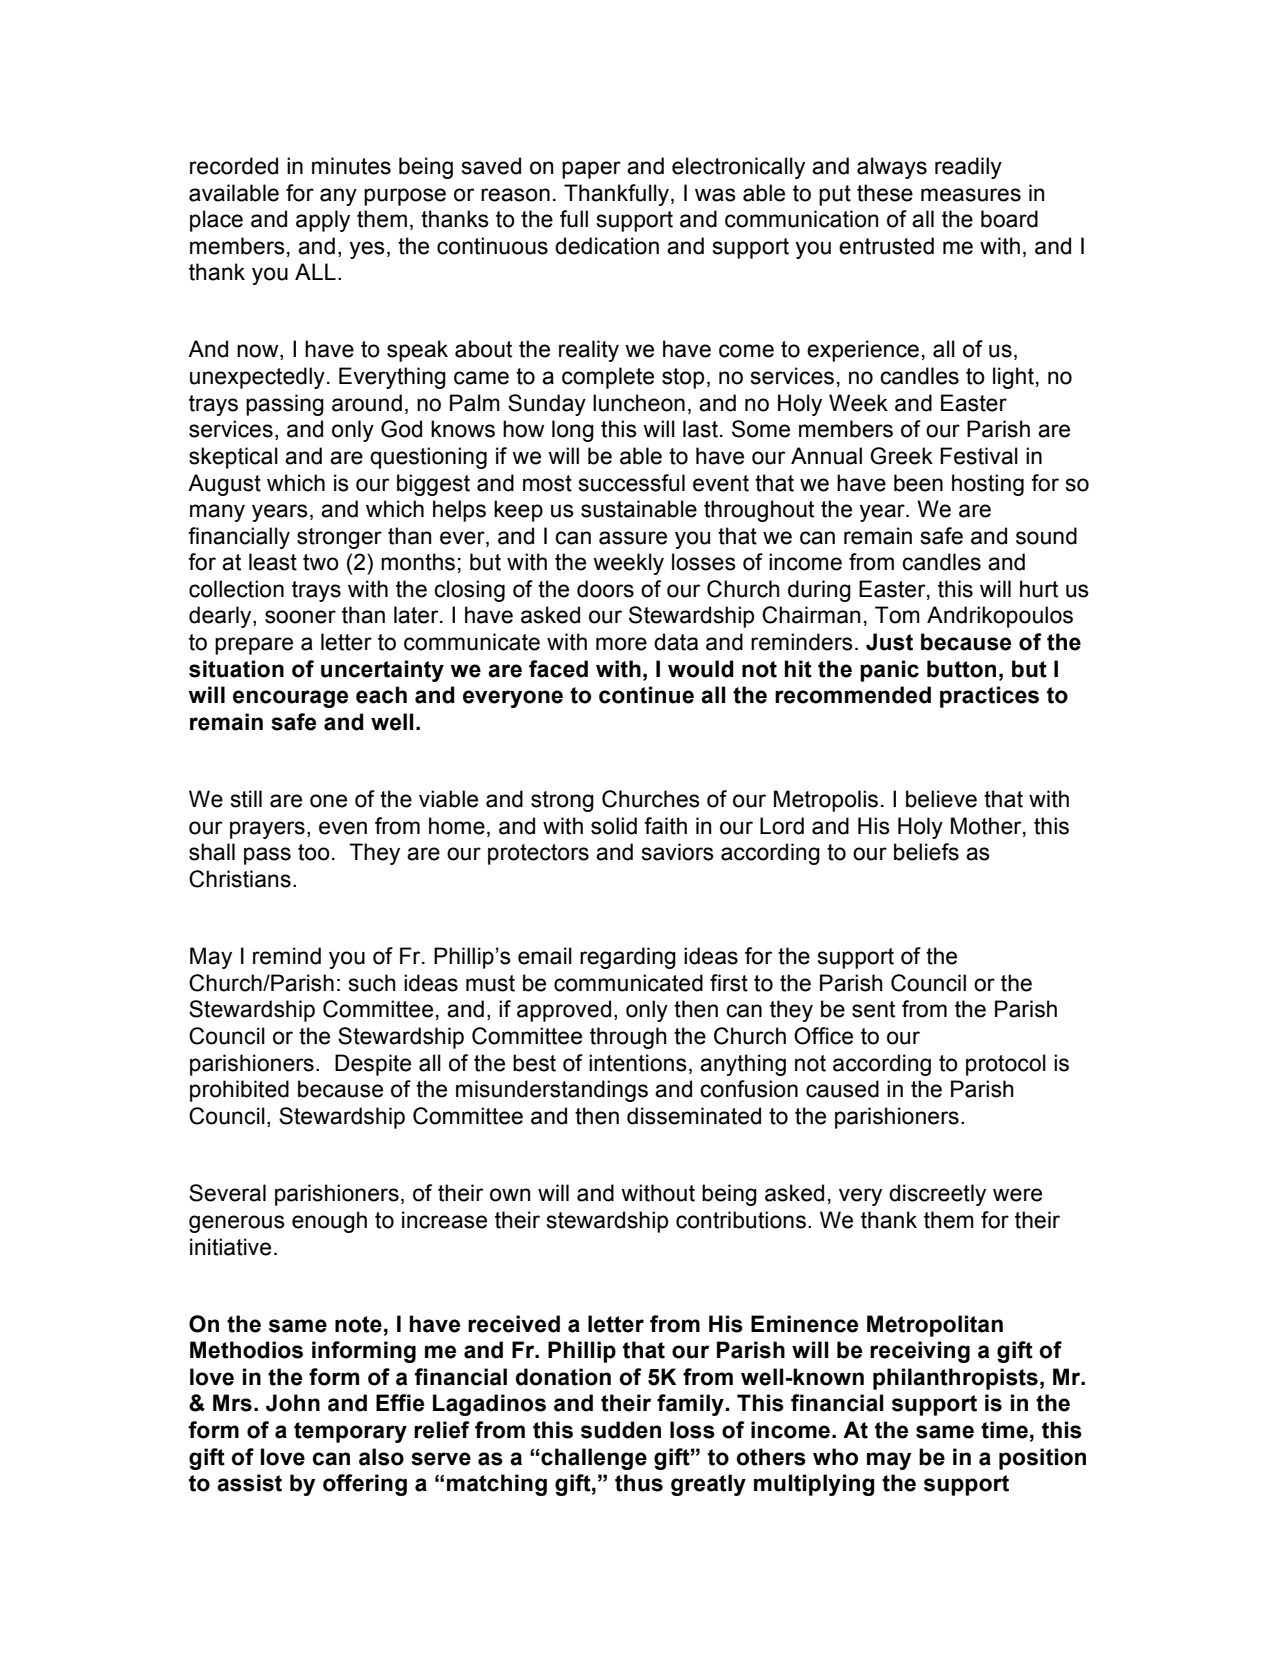 The height and width of the page is (1665, 1286). I want to click on sudden, so click(621, 1430).
